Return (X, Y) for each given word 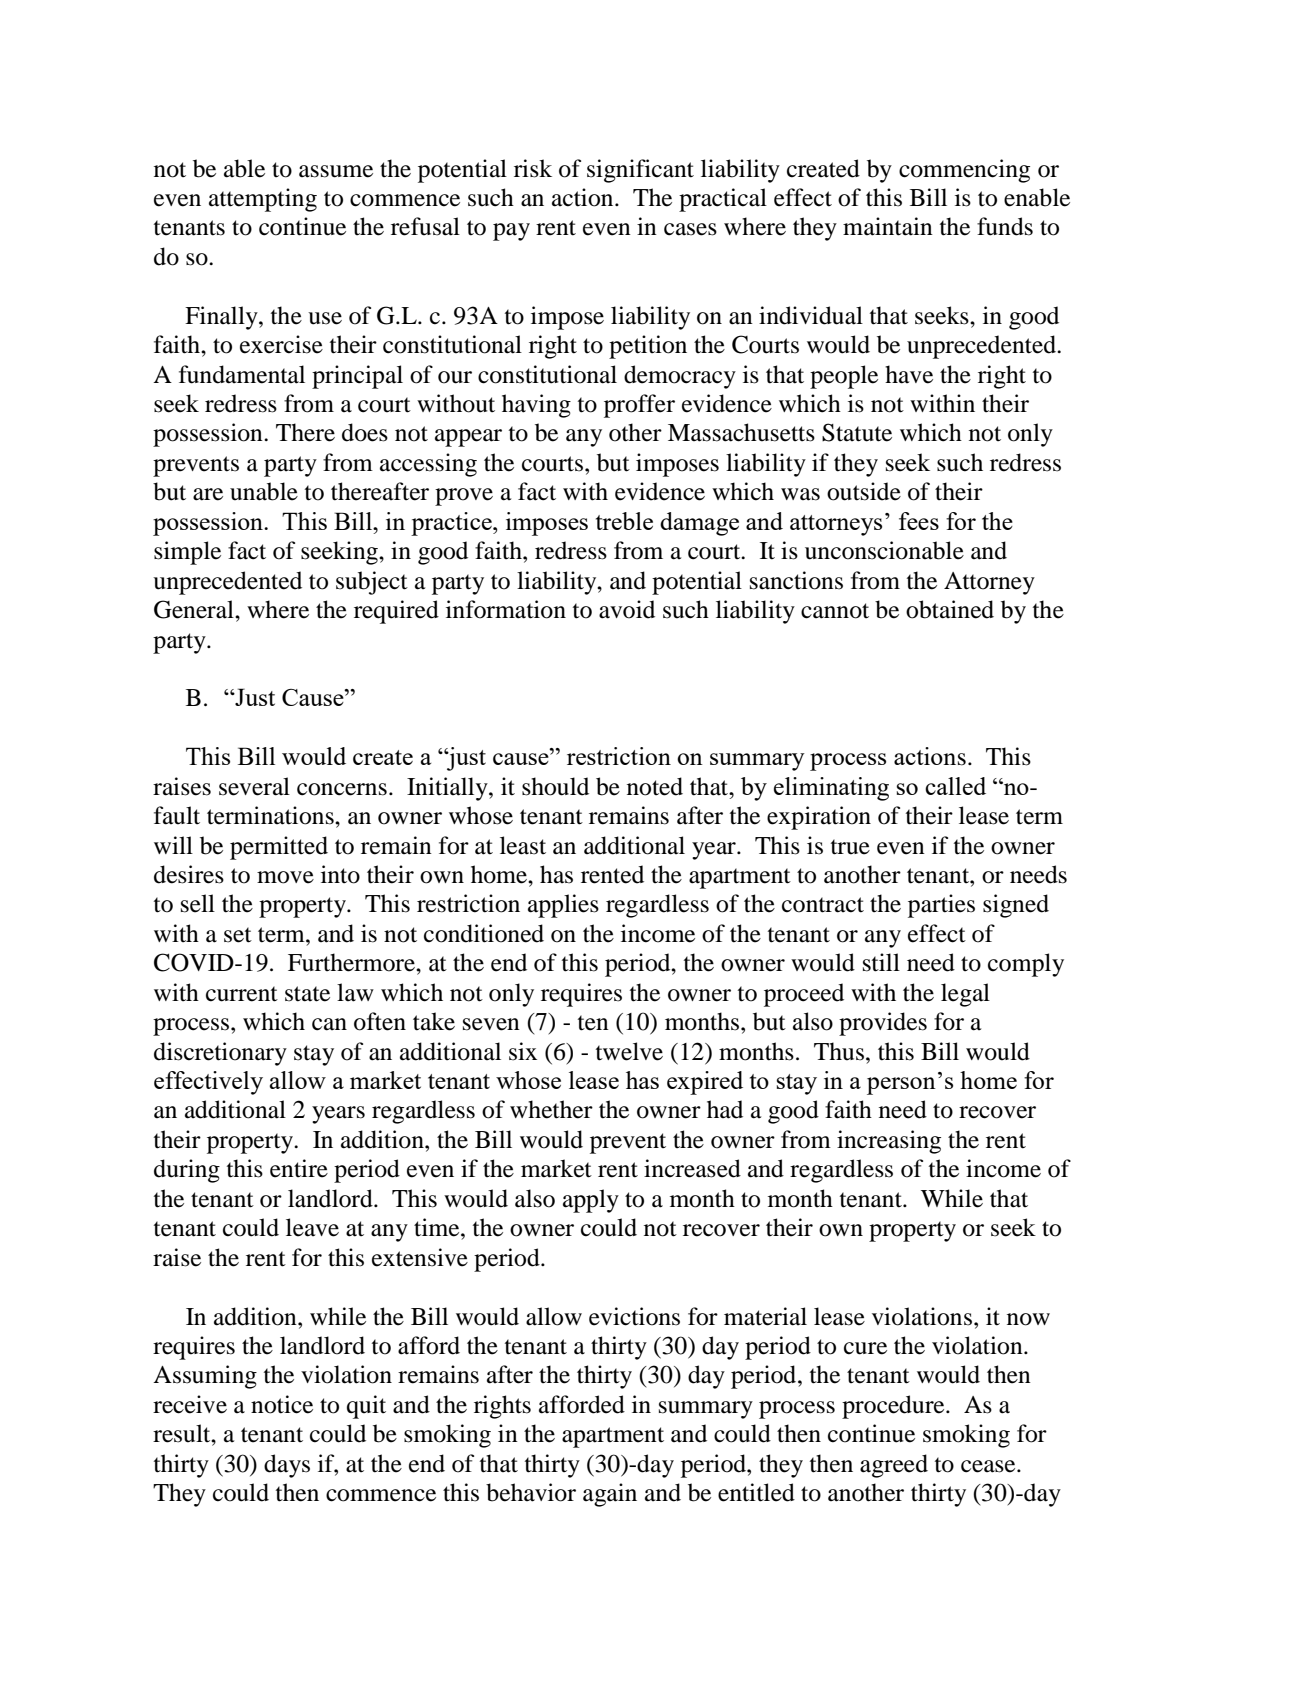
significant (640, 171)
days (287, 1466)
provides (883, 1024)
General (195, 609)
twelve (629, 1051)
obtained (950, 609)
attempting (263, 200)
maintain (888, 226)
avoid (627, 609)
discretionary (220, 1054)
